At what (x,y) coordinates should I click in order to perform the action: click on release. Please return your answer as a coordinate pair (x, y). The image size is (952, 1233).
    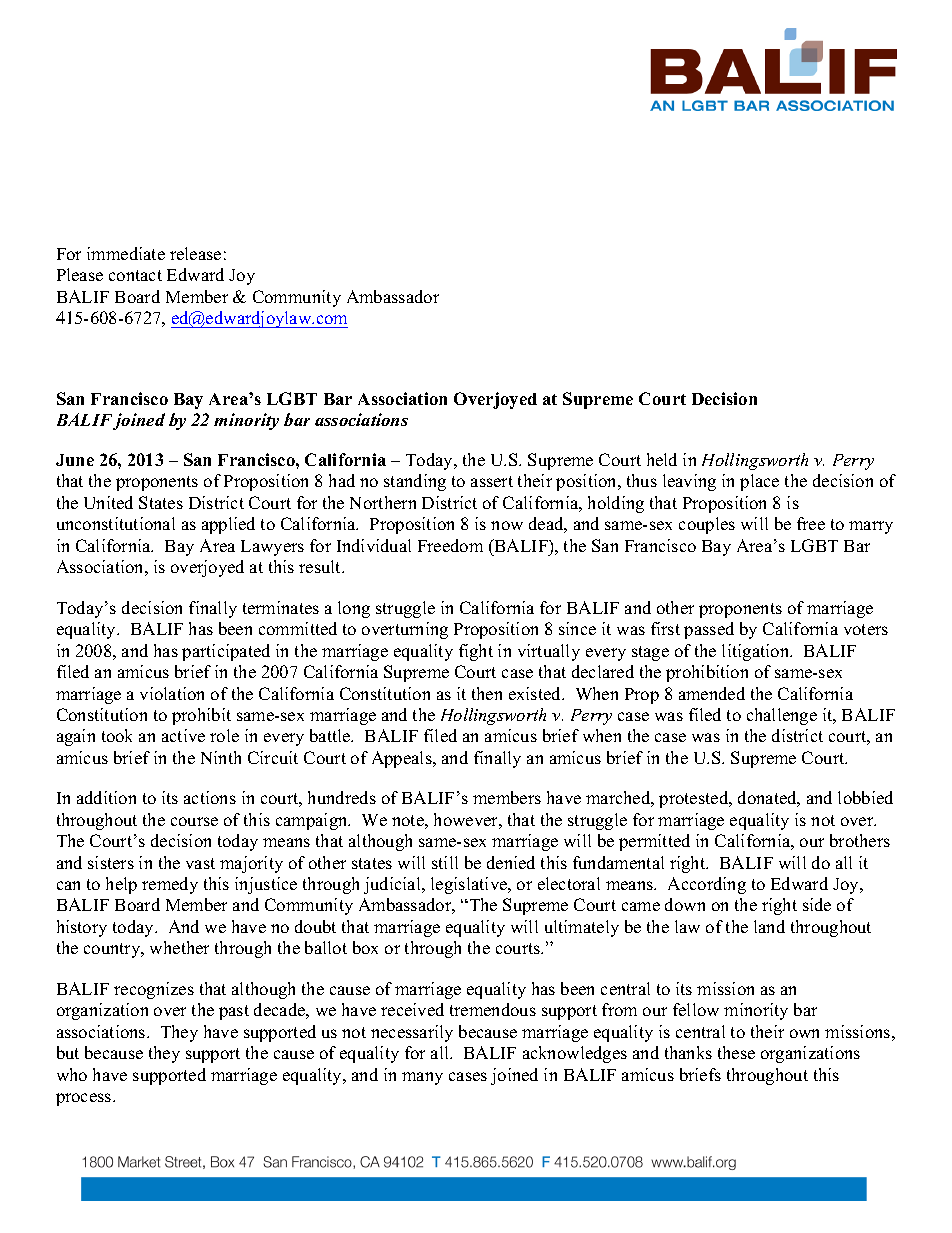
    Looking at the image, I should click on (195, 253).
